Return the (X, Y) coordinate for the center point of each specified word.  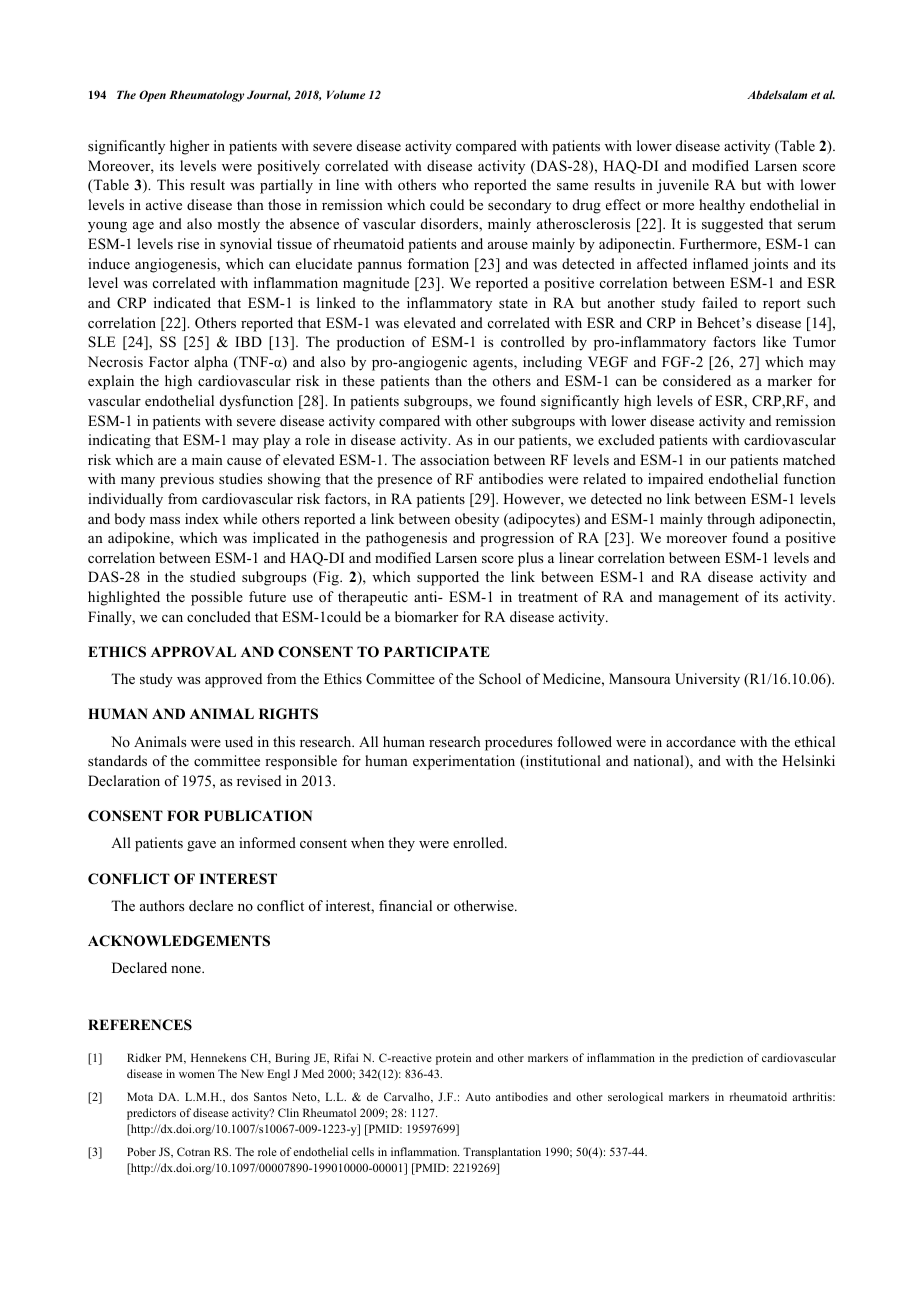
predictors (151, 1114)
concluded (219, 616)
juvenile (683, 186)
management (698, 599)
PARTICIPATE (437, 652)
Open (152, 96)
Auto (478, 1097)
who (455, 184)
